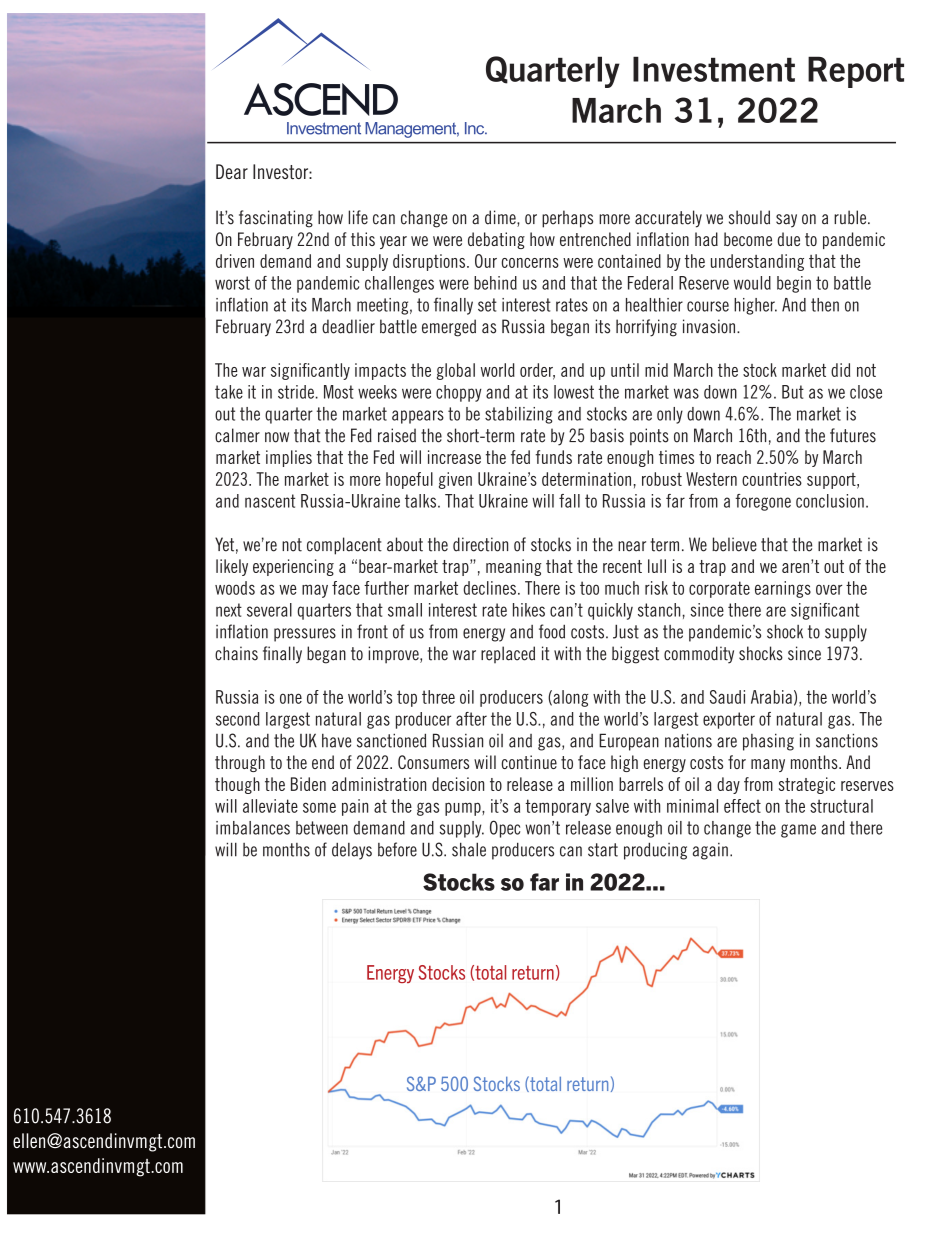 The image size is (952, 1233). What do you see at coordinates (232, 171) in the screenshot?
I see `Dear` at bounding box center [232, 171].
